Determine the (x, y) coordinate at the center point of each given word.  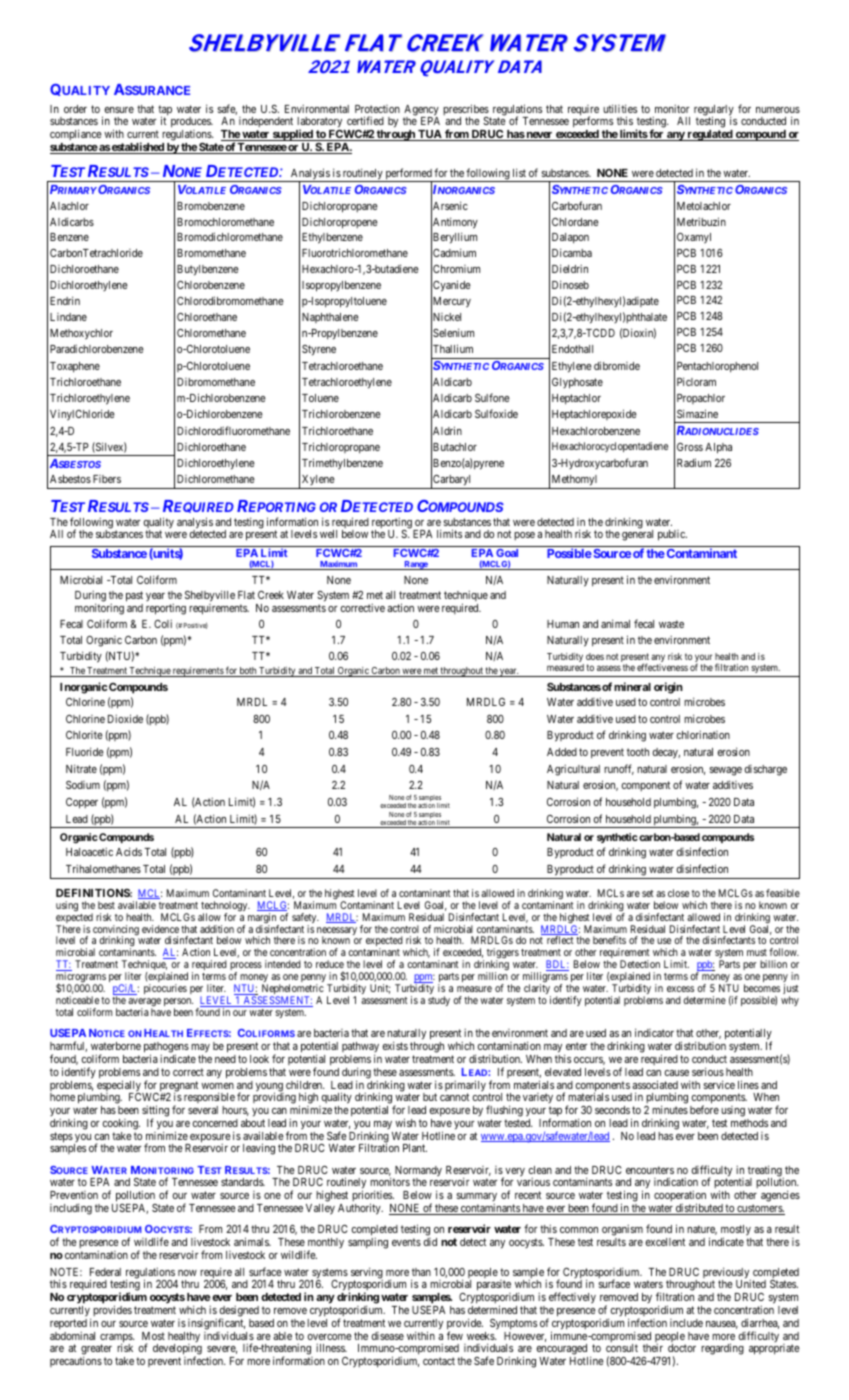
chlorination (703, 734)
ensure (119, 110)
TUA (430, 135)
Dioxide (125, 718)
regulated (709, 135)
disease (388, 1336)
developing (177, 1351)
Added (562, 752)
